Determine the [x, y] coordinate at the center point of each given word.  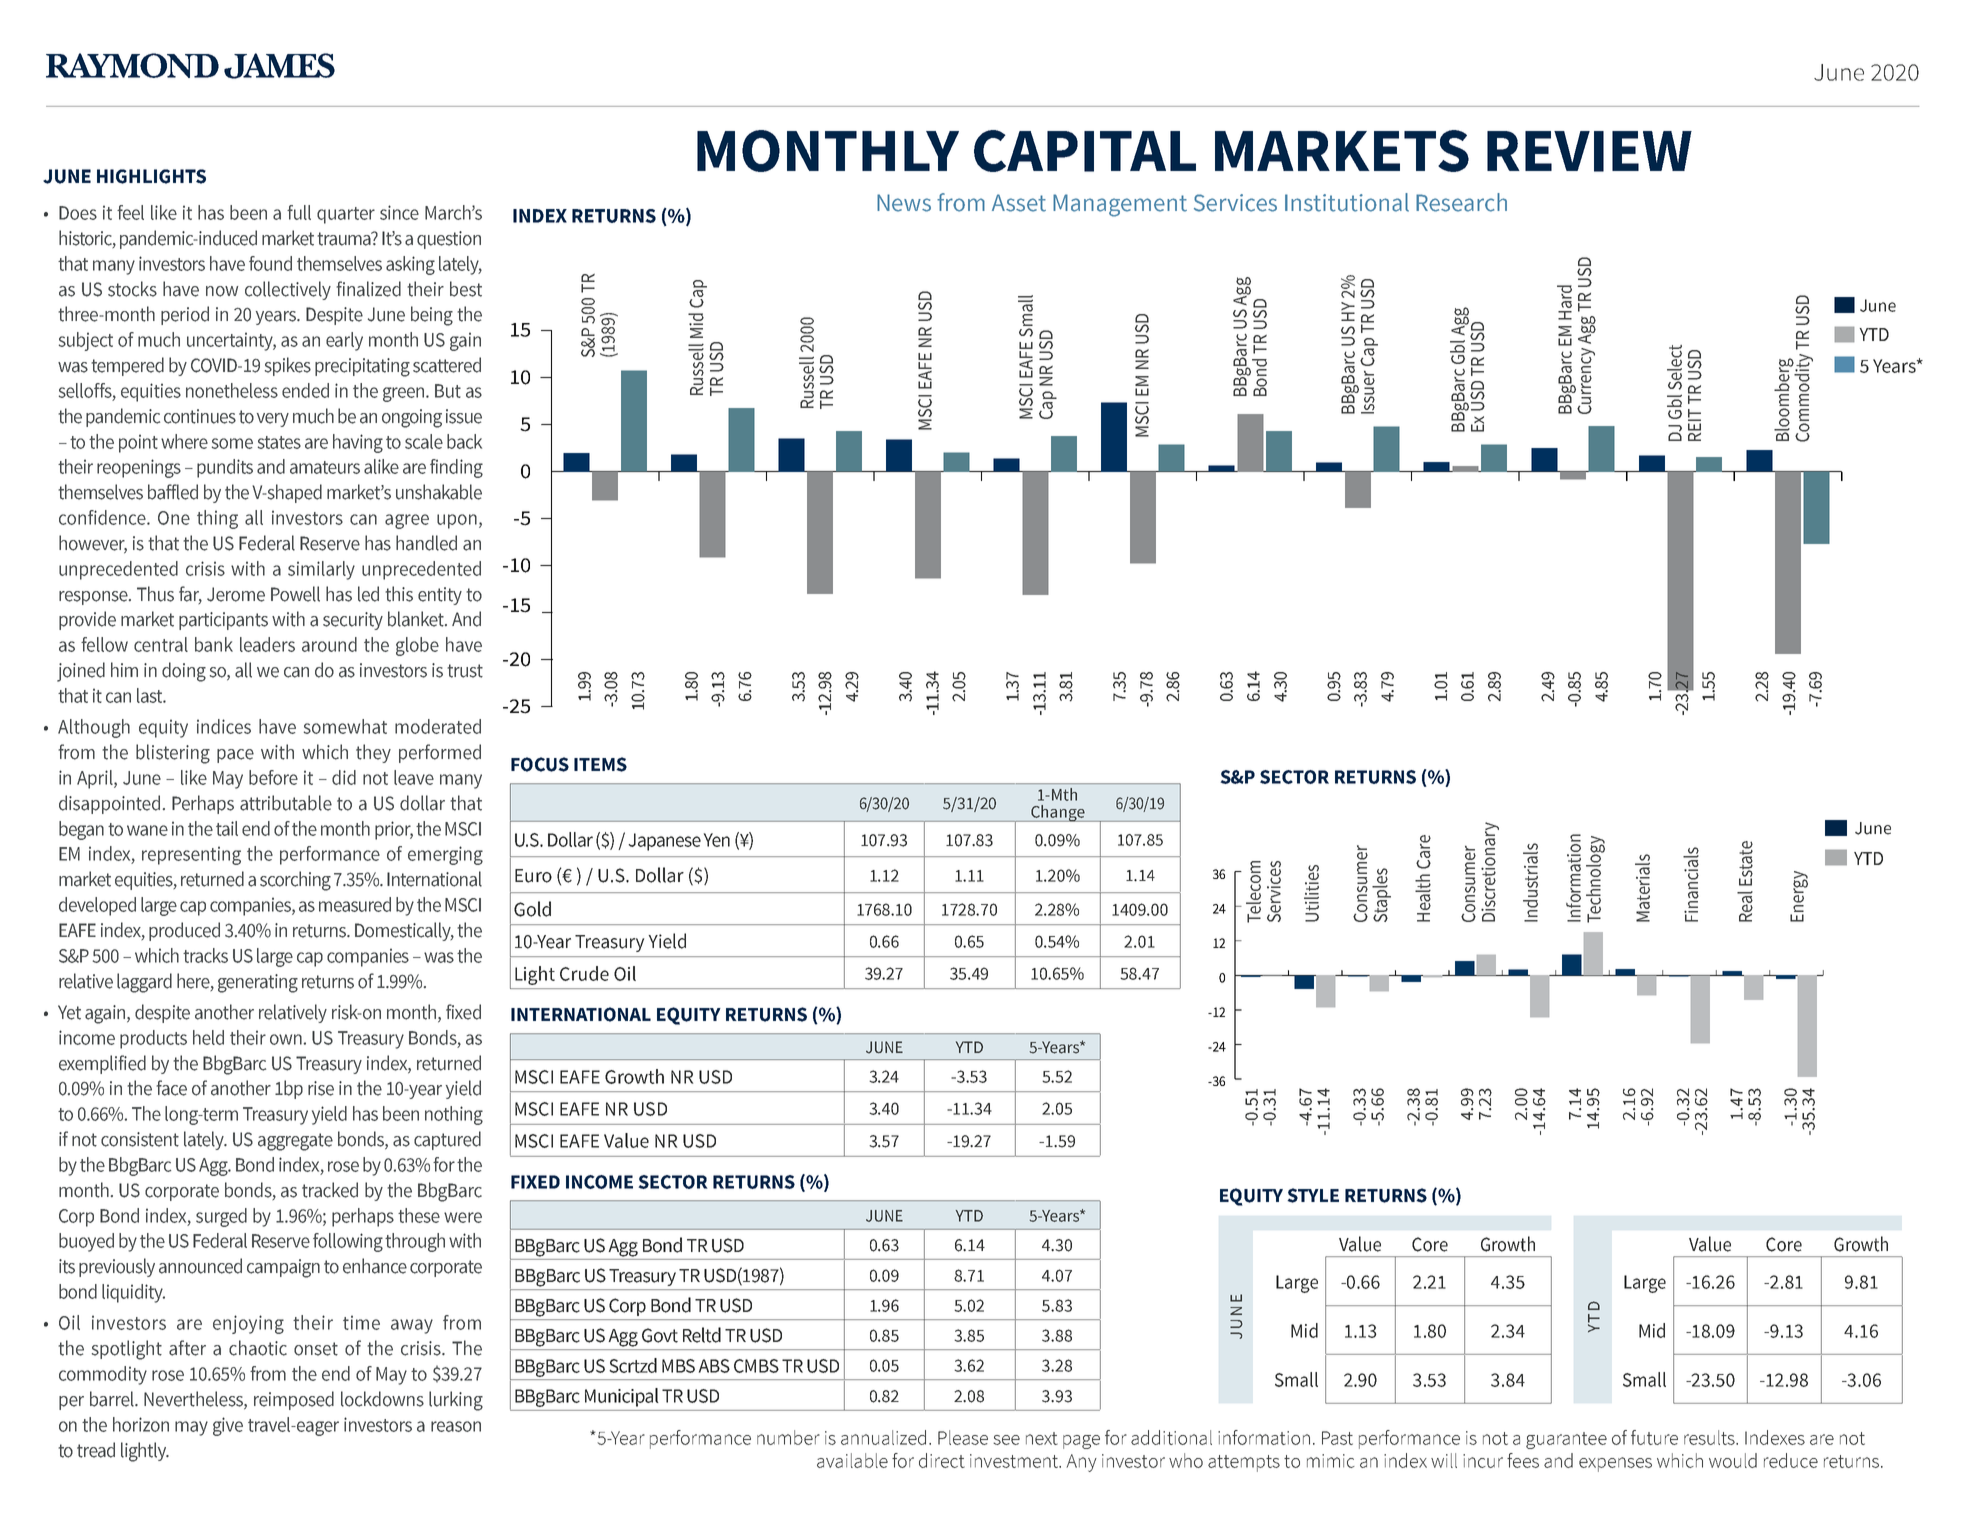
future [1654, 1437]
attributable [286, 803]
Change [1058, 813]
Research [1461, 202]
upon [457, 521]
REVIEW [1589, 151]
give [228, 1426]
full [299, 212]
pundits [225, 468]
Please [963, 1437]
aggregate [295, 1142]
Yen [717, 840]
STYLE [1313, 1195]
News [904, 203]
